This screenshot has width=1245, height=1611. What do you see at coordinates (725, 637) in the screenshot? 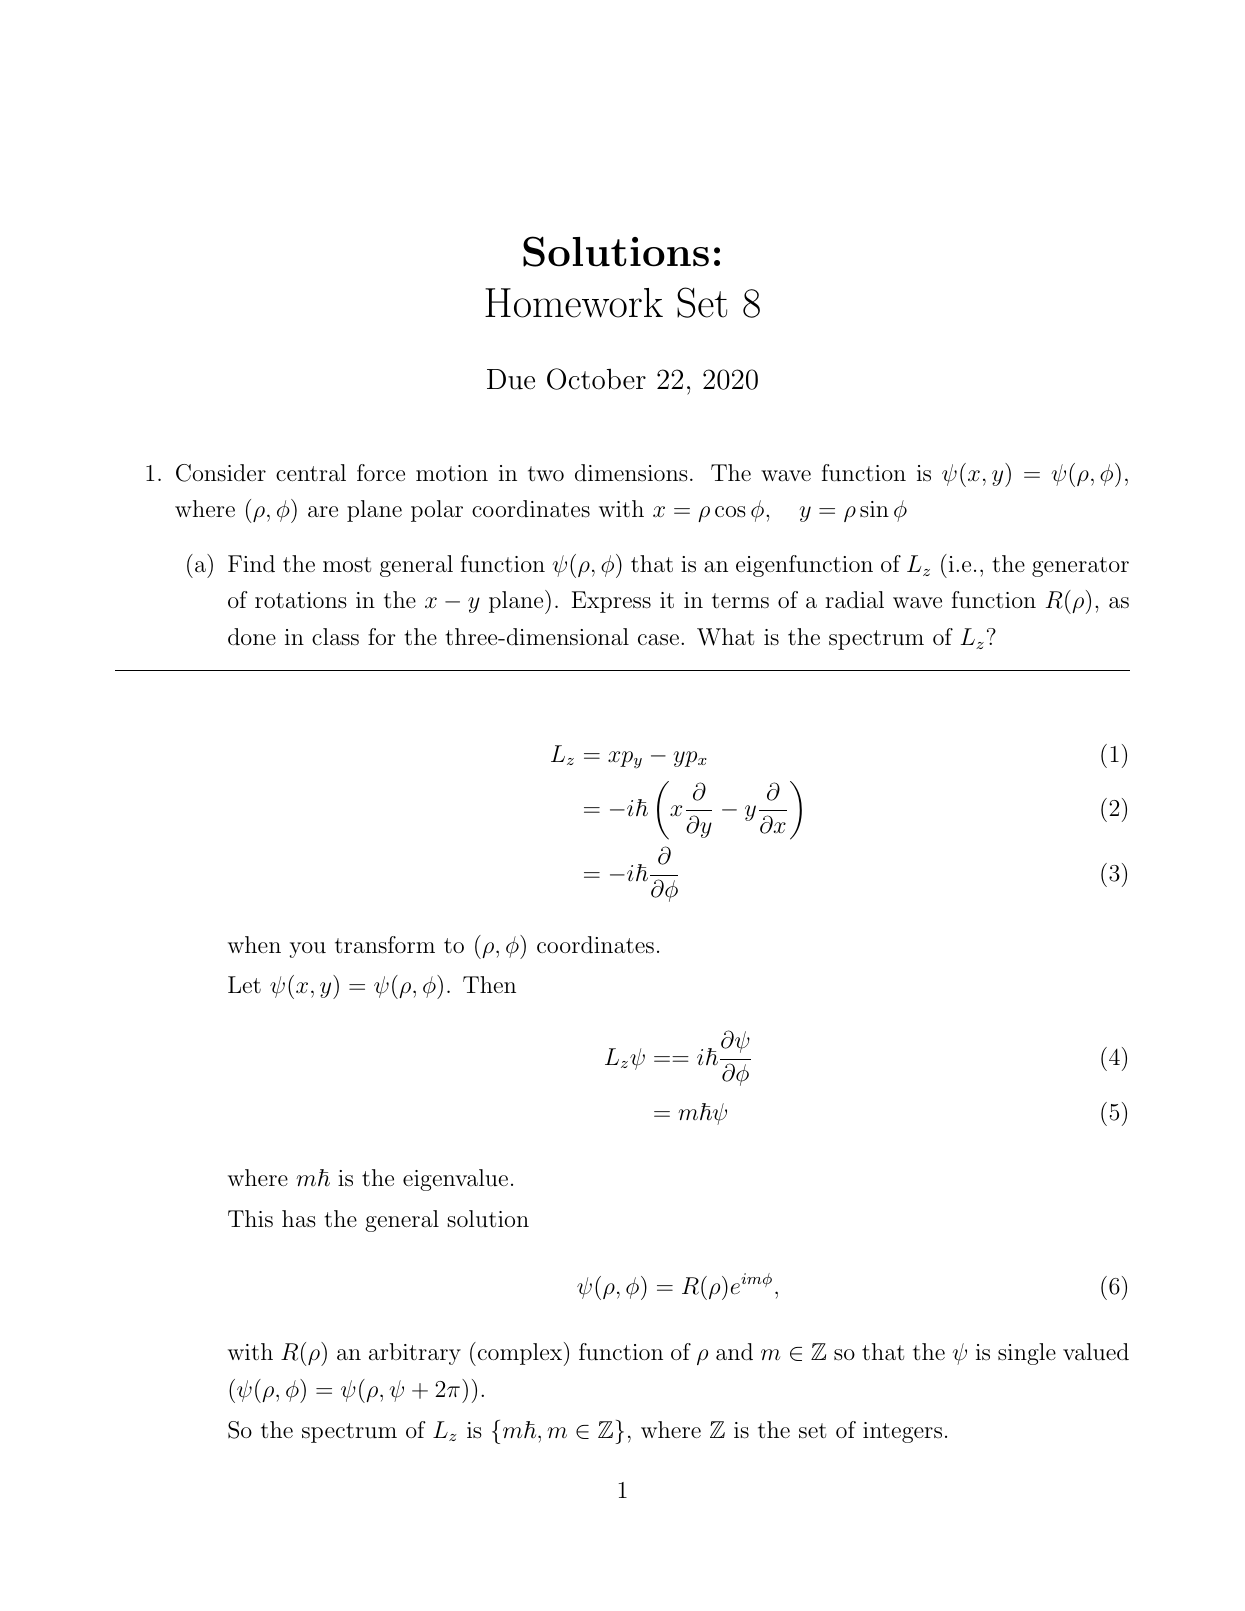
I see `What` at bounding box center [725, 637].
